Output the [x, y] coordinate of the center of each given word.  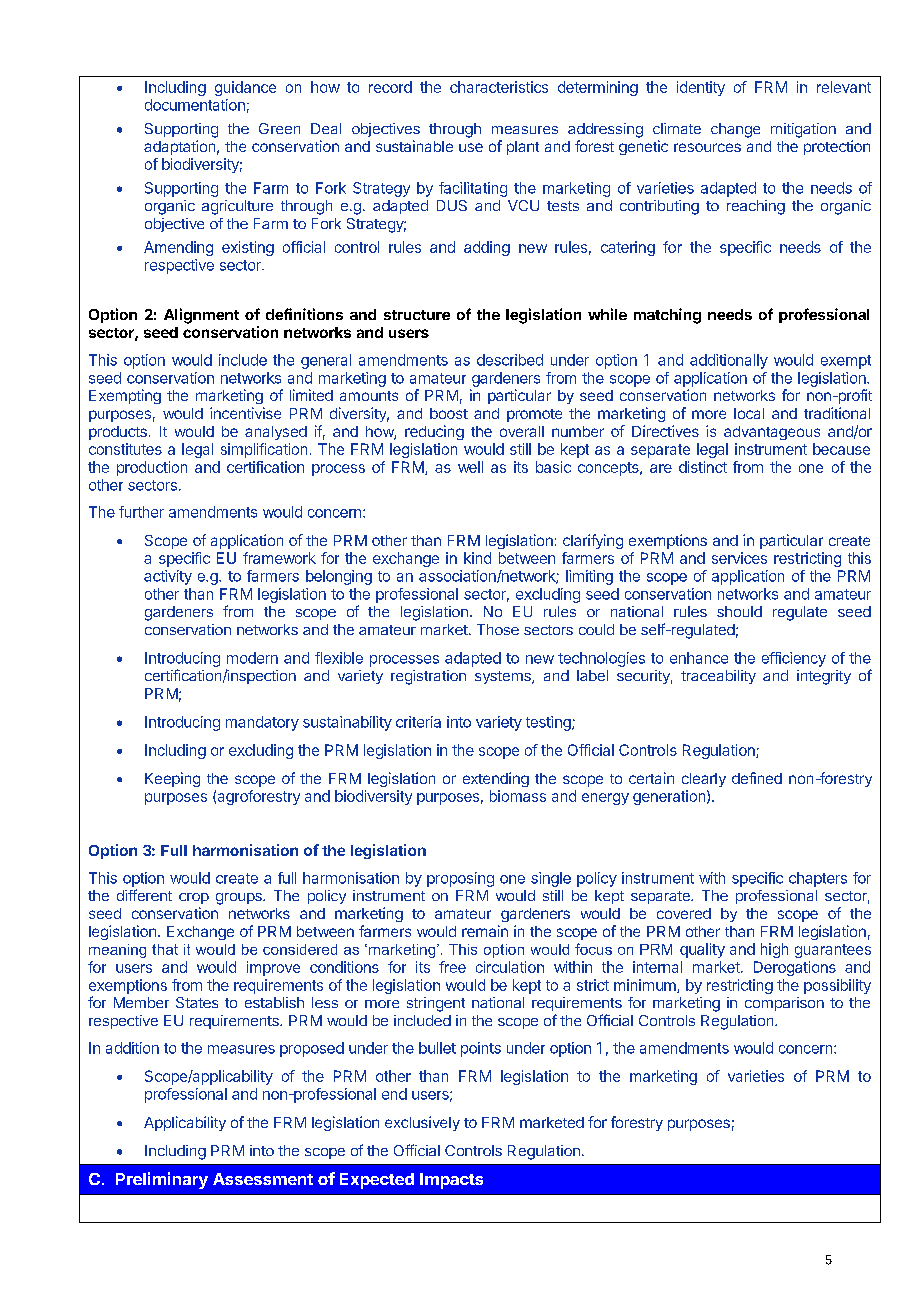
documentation [195, 105]
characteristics [499, 87]
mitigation [803, 130]
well [470, 467]
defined [757, 778]
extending [496, 779]
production [152, 468]
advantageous [772, 433]
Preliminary [162, 1180]
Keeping [172, 779]
